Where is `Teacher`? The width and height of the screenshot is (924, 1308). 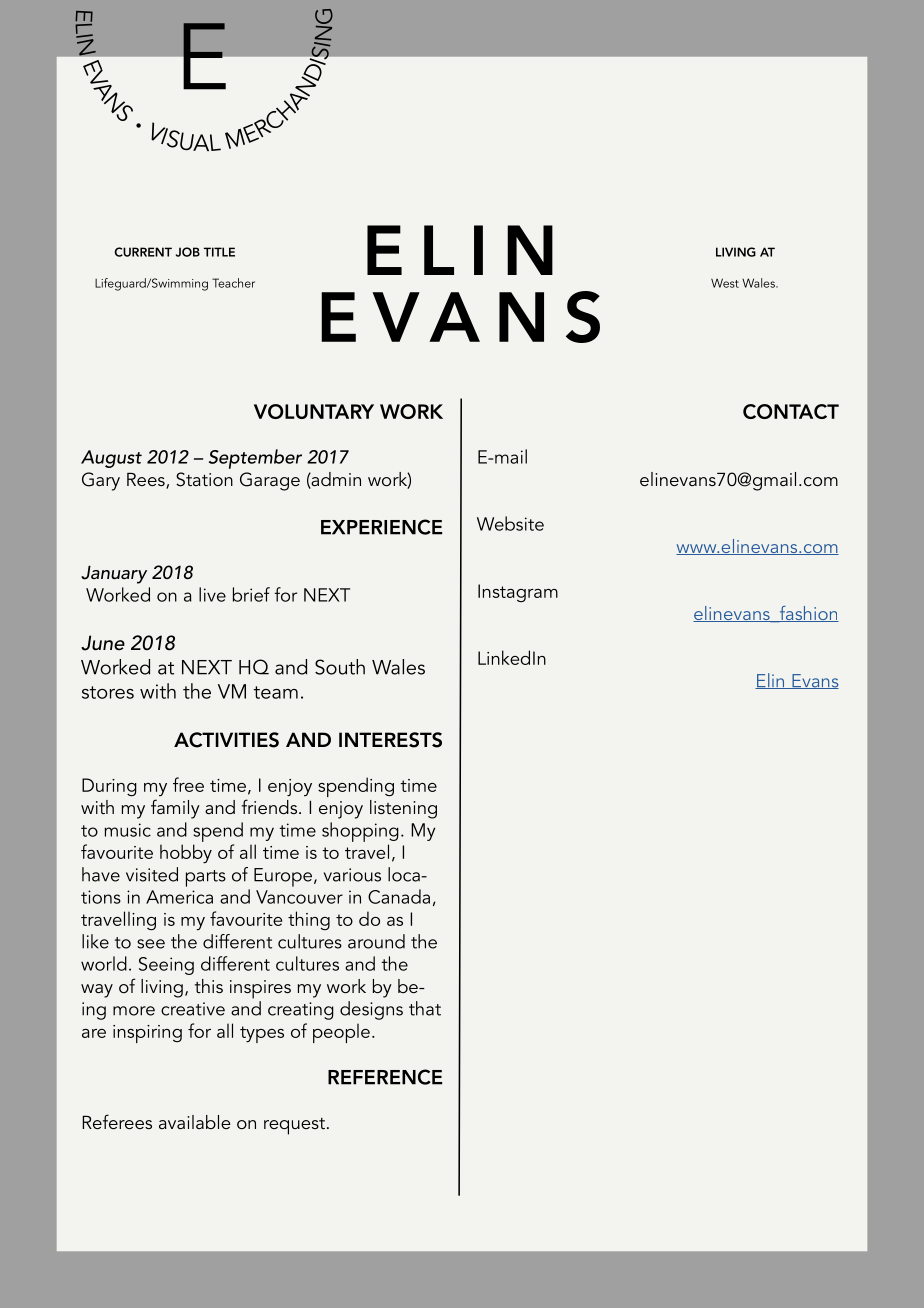
Teacher is located at coordinates (233, 283).
